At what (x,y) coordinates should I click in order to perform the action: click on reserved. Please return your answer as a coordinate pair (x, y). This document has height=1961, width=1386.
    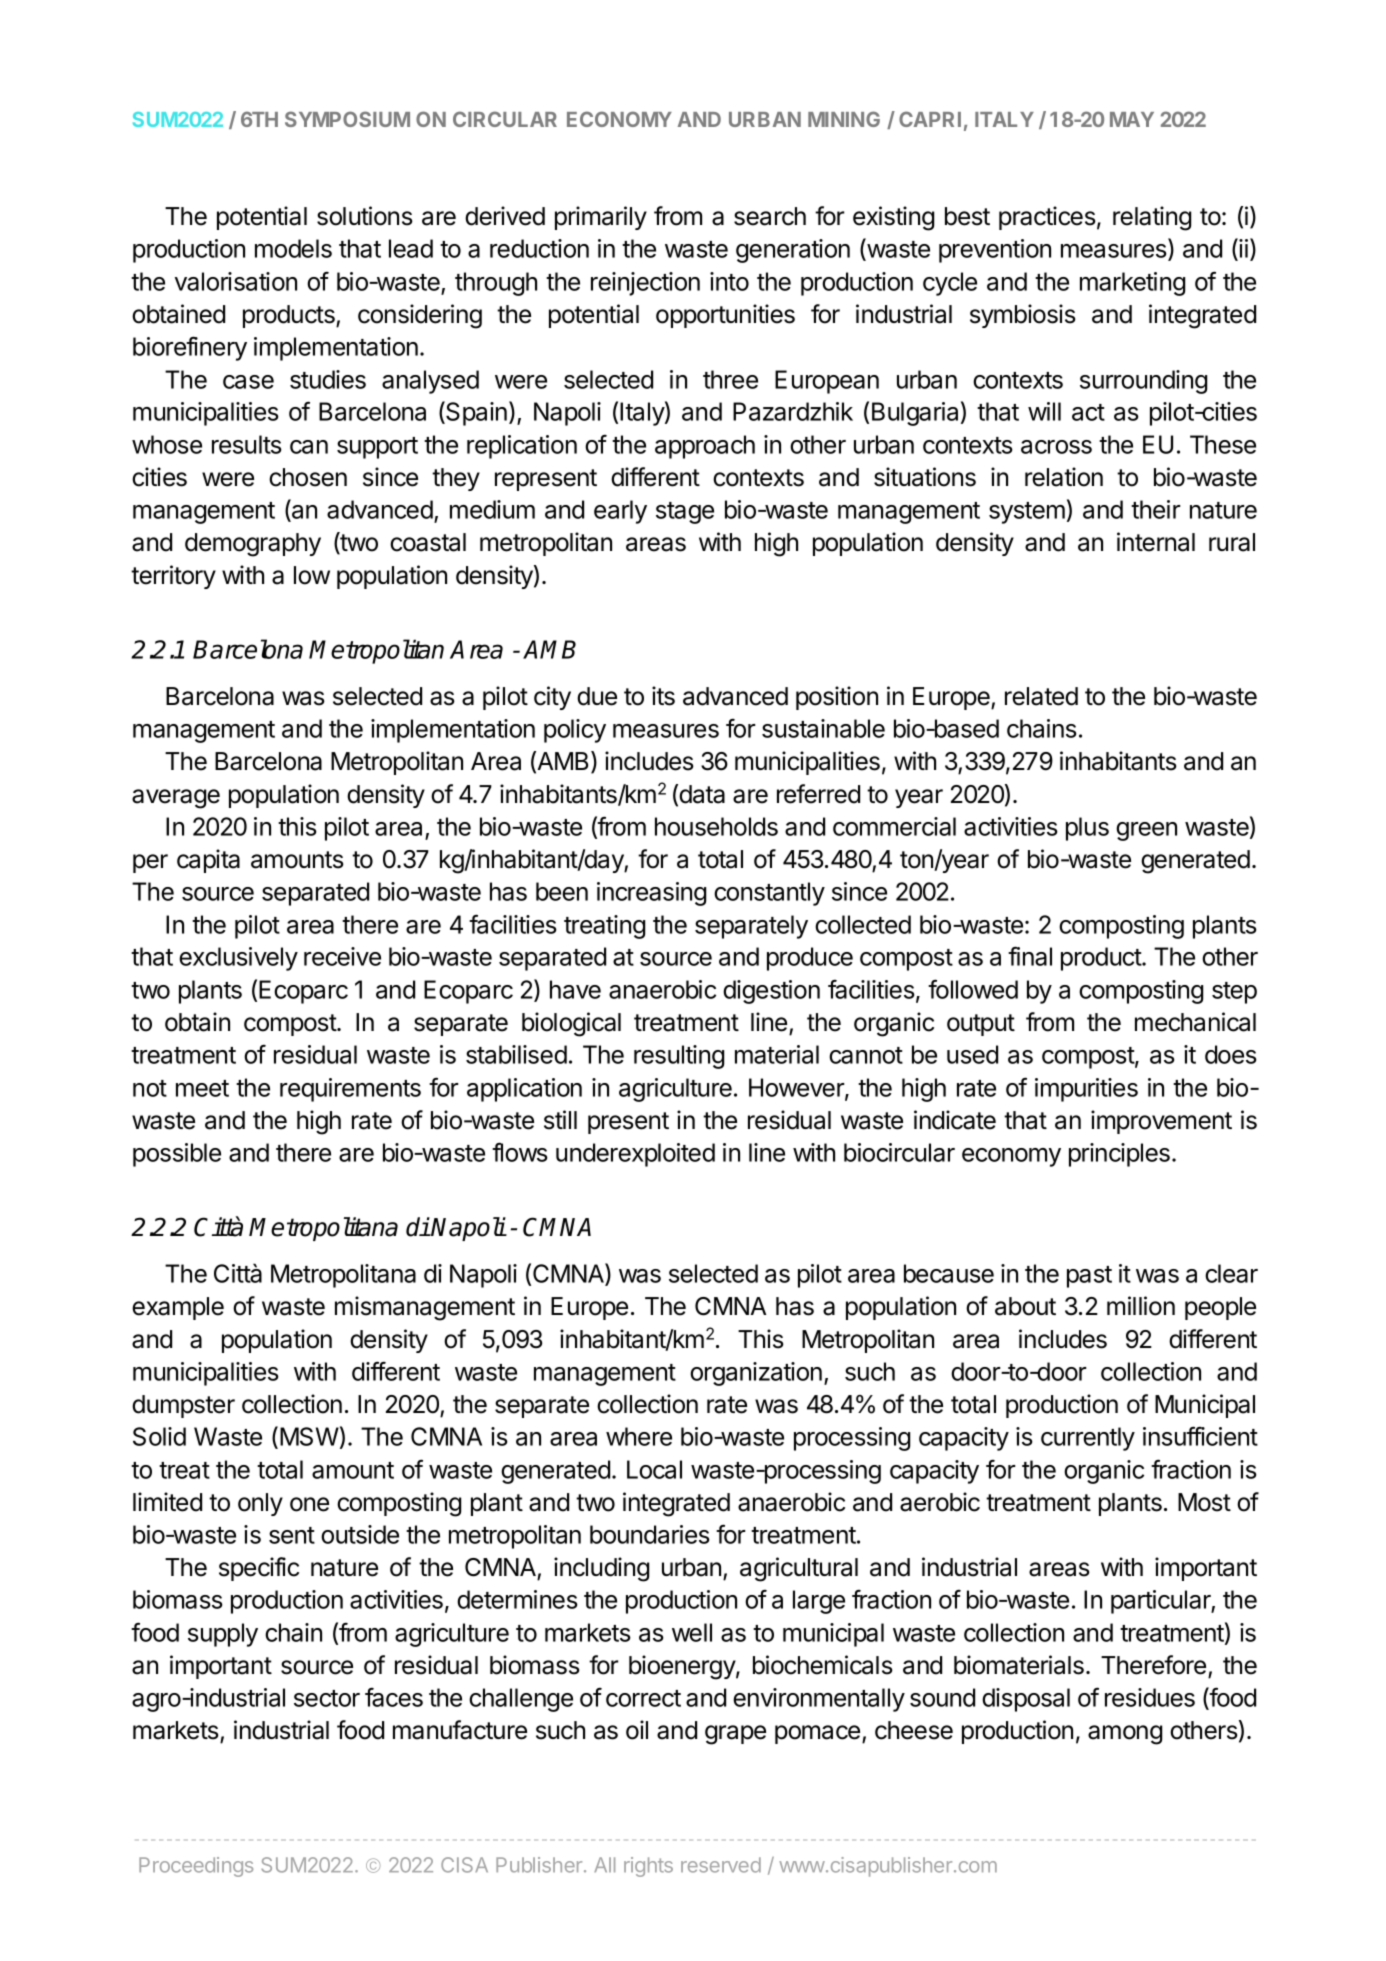
    Looking at the image, I should click on (721, 1865).
